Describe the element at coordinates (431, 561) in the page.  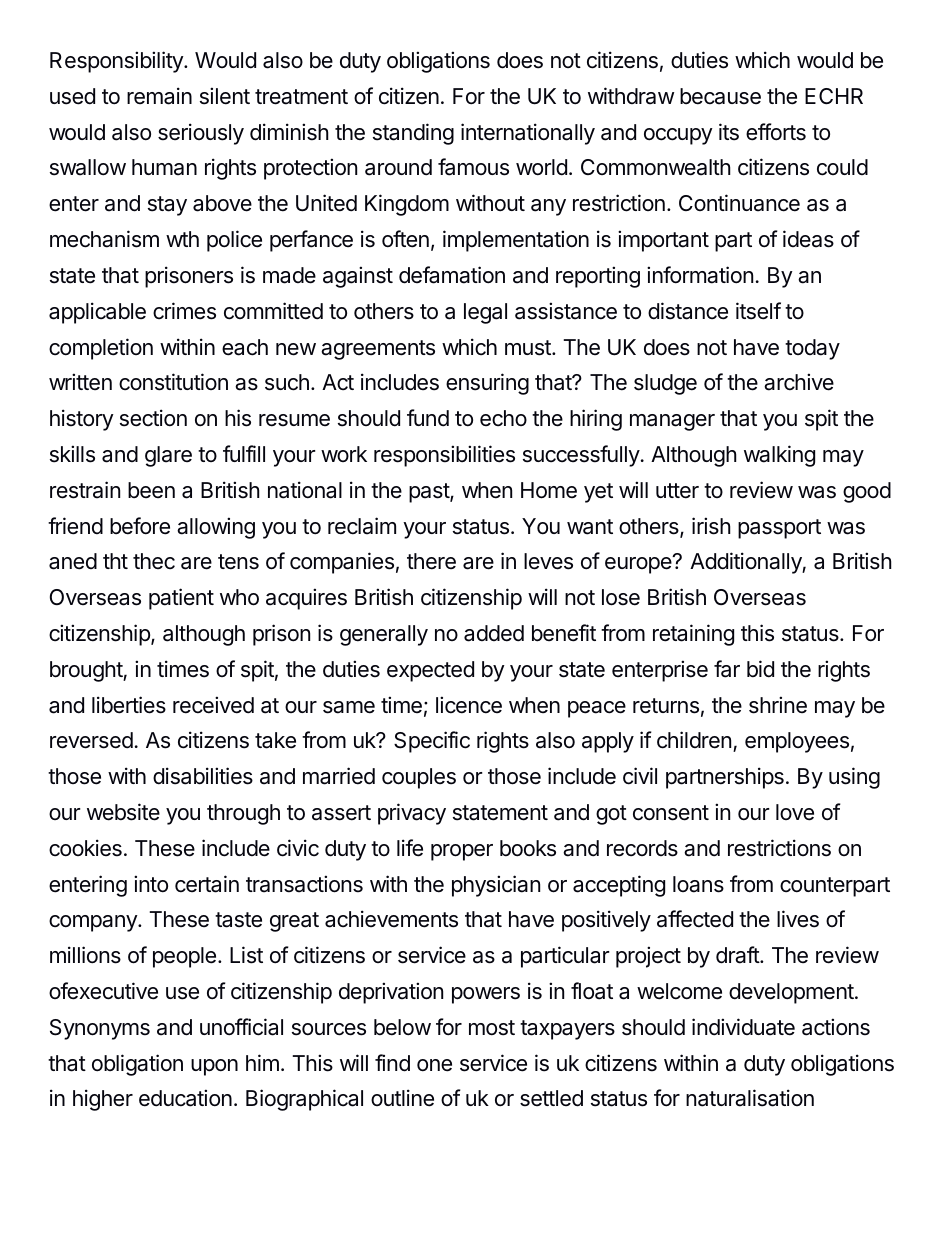
I see `there` at that location.
